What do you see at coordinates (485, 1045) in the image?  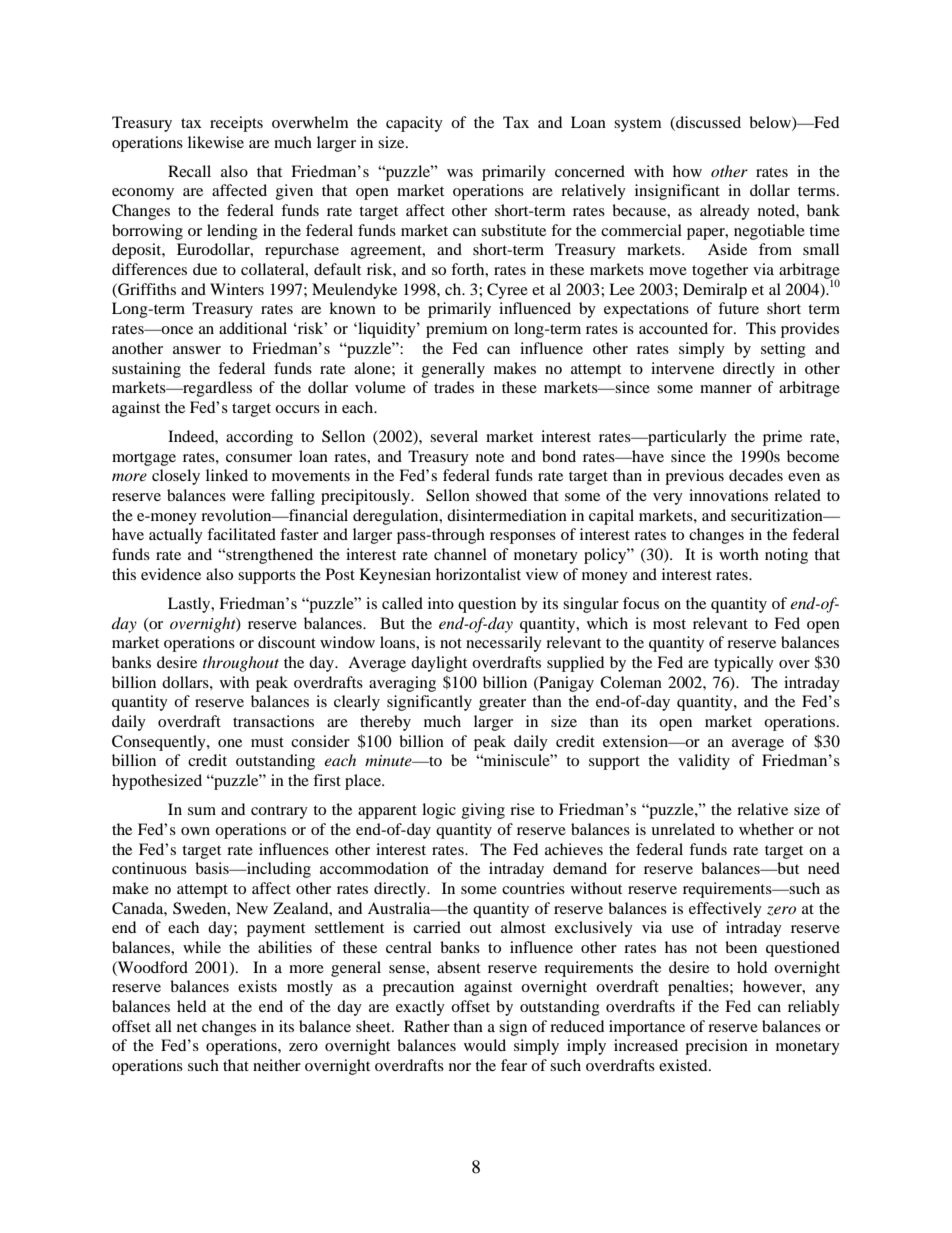 I see `would` at bounding box center [485, 1045].
